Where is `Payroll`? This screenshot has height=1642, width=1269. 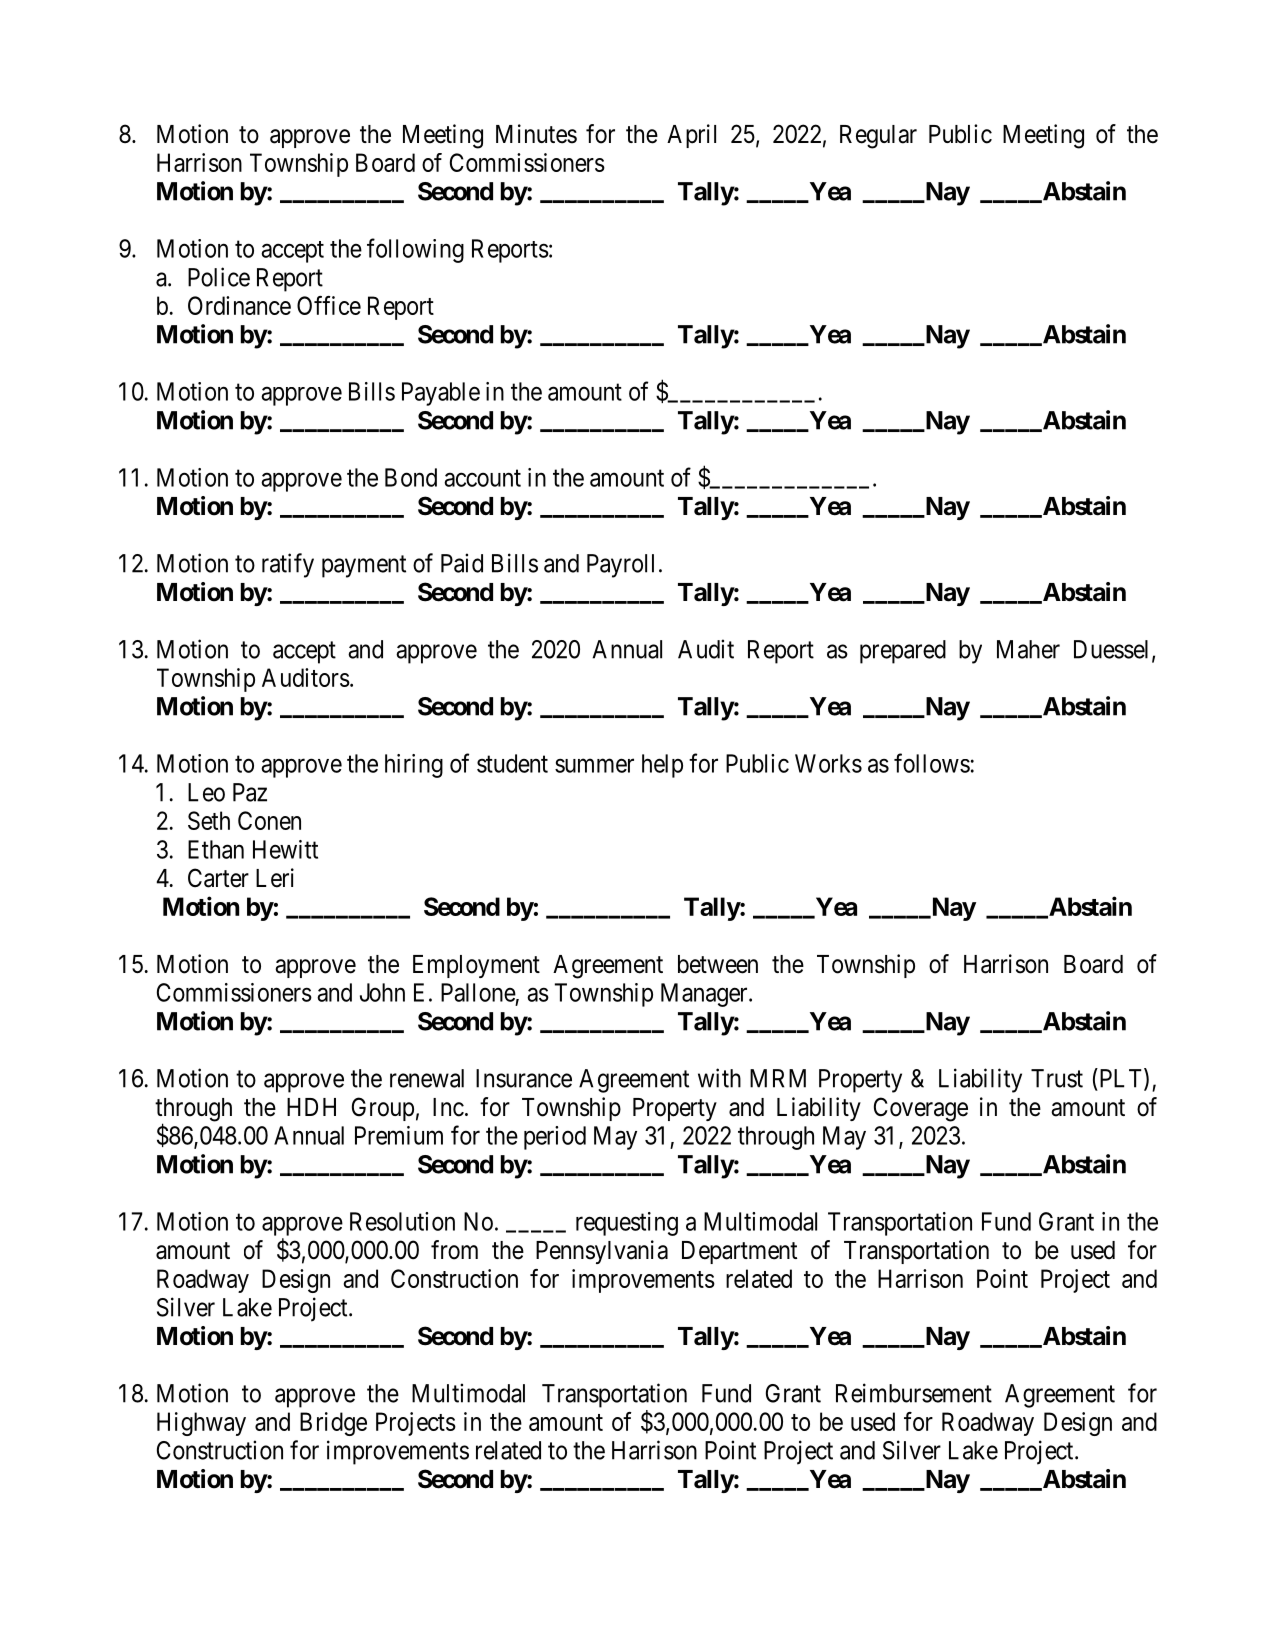 Payroll is located at coordinates (620, 566).
